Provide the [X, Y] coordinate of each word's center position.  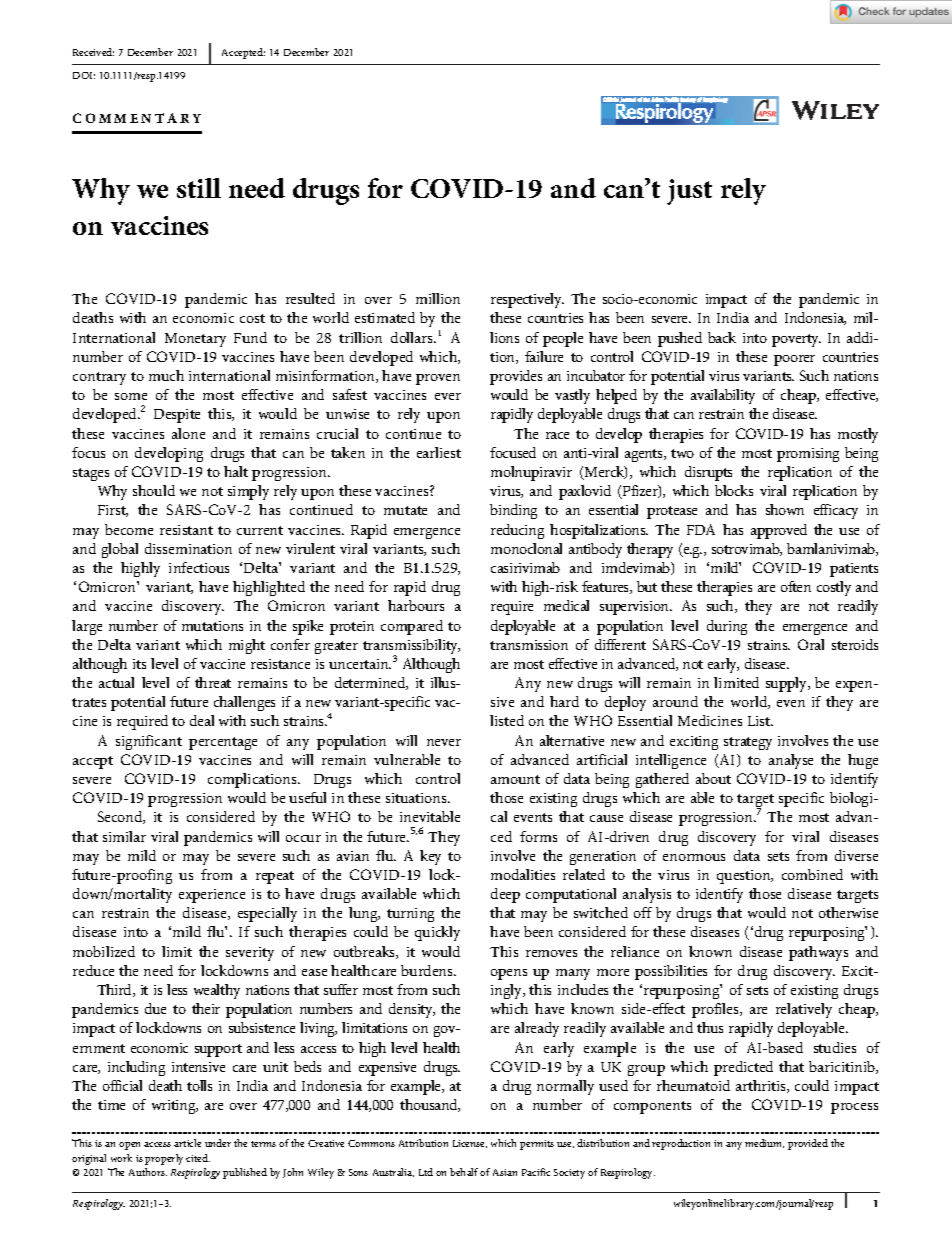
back [722, 337]
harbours [416, 605]
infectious [199, 567]
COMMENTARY [137, 118]
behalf [465, 1172]
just [689, 192]
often [796, 586]
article [187, 1143]
